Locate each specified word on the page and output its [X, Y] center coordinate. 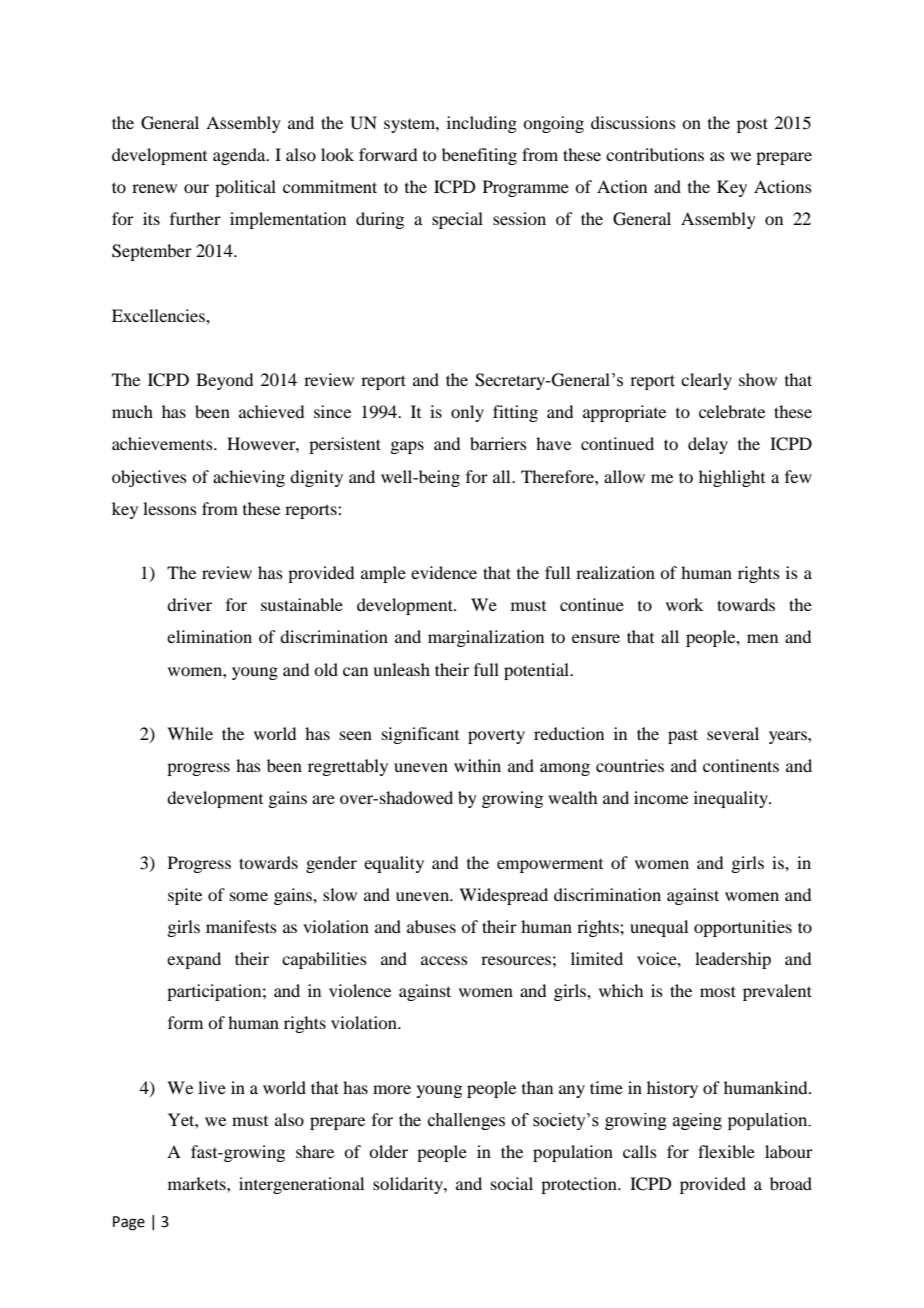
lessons [170, 508]
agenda [240, 156]
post [752, 125]
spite [185, 896]
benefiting [479, 156]
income [661, 797]
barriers [498, 443]
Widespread [503, 896]
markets [198, 1183]
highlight [732, 478]
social [512, 1183]
